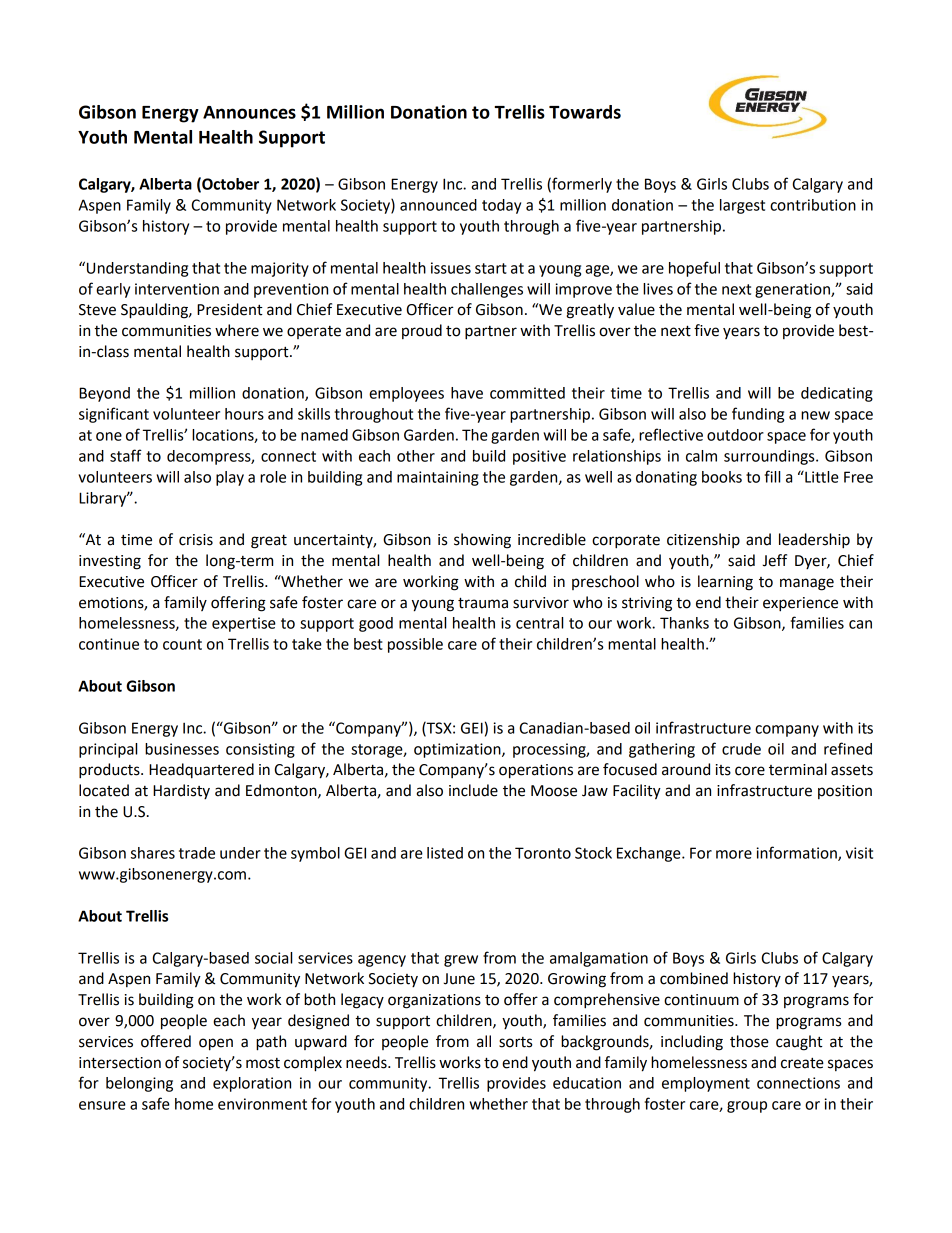 The image size is (952, 1233). Describe the element at coordinates (182, 644) in the screenshot. I see `count` at that location.
